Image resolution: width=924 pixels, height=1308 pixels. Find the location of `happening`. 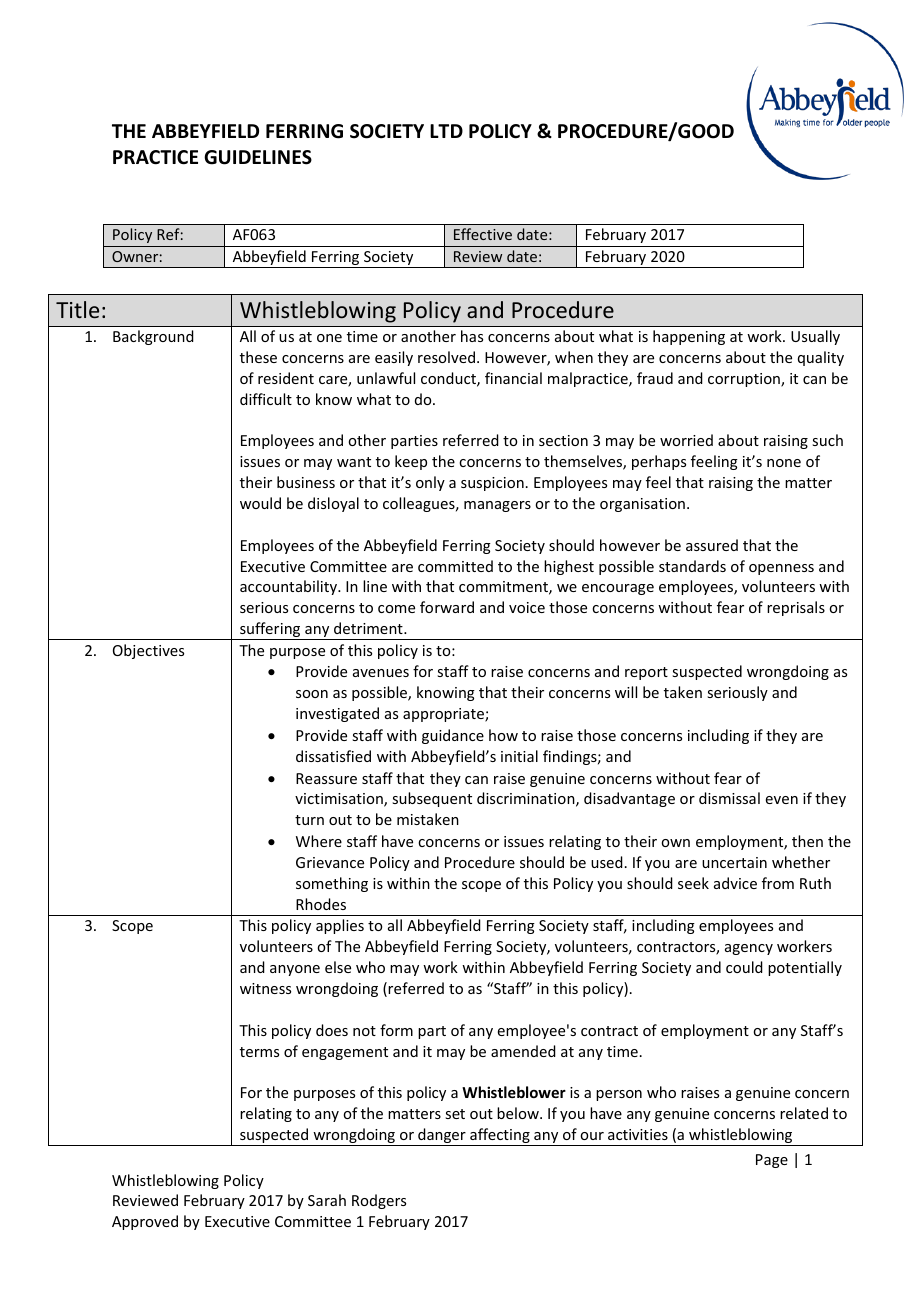

happening is located at coordinates (689, 337).
